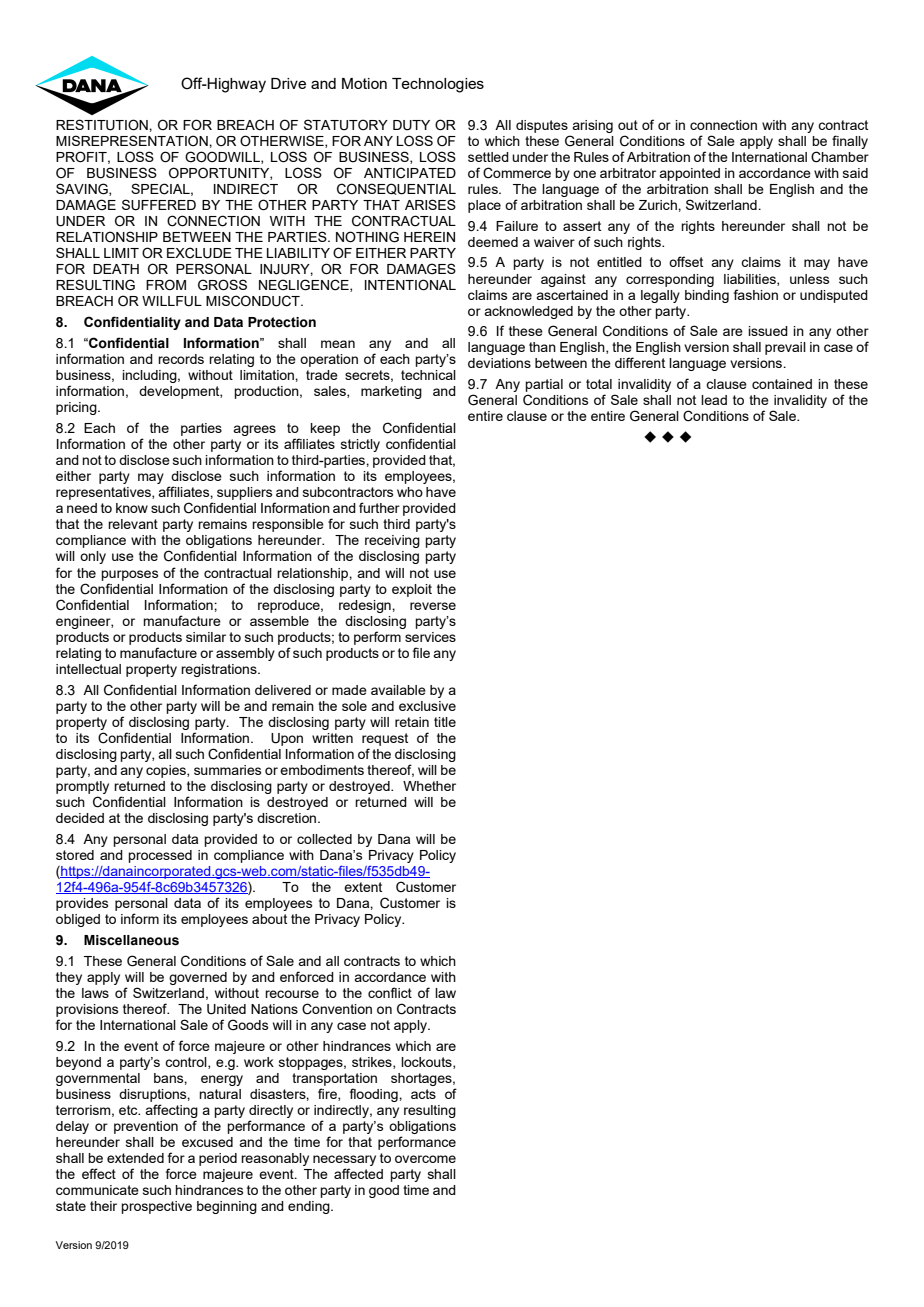 The image size is (924, 1307). Describe the element at coordinates (135, 1158) in the screenshot. I see `extended` at that location.
